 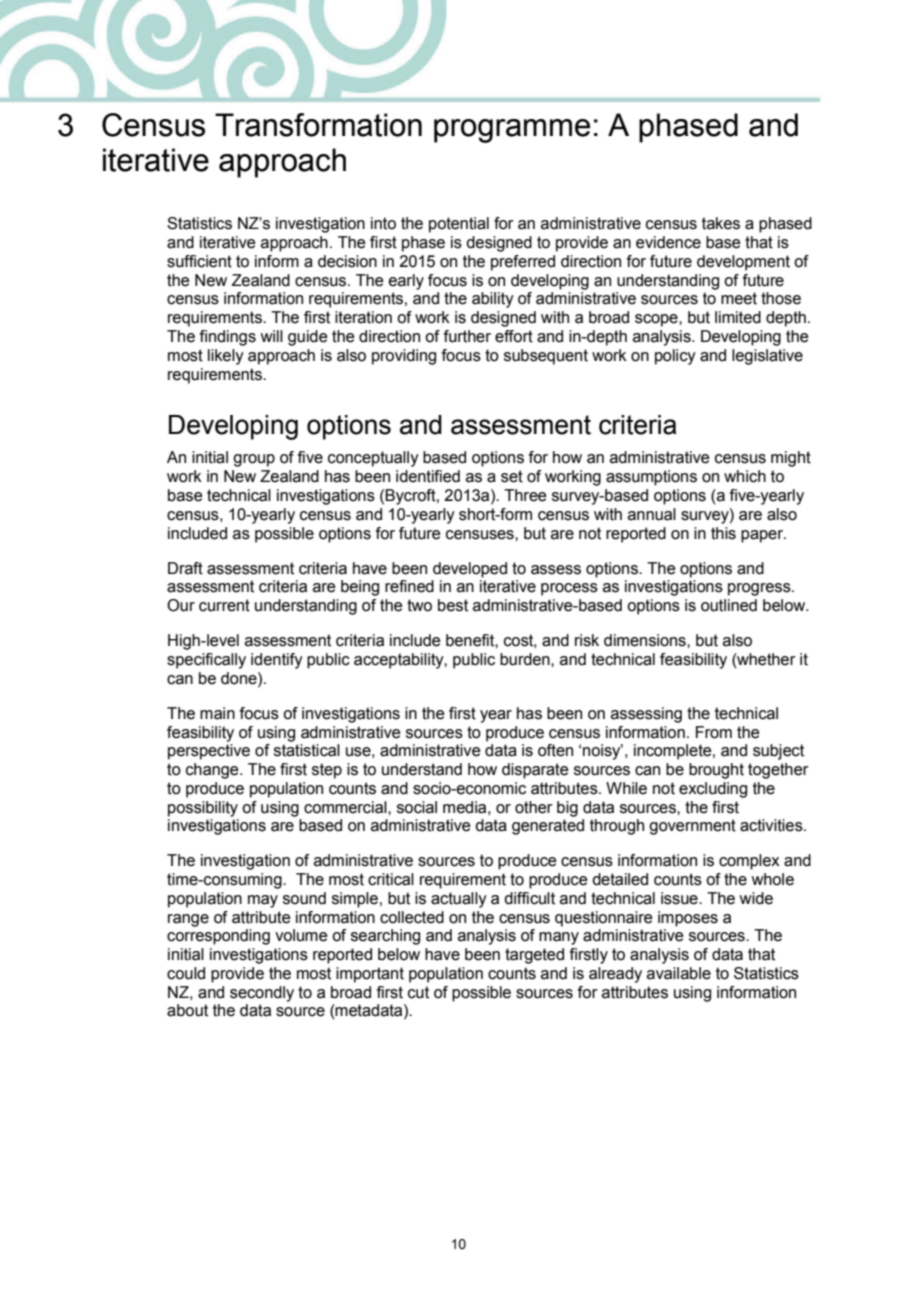 What do you see at coordinates (721, 223) in the screenshot?
I see `takes` at bounding box center [721, 223].
